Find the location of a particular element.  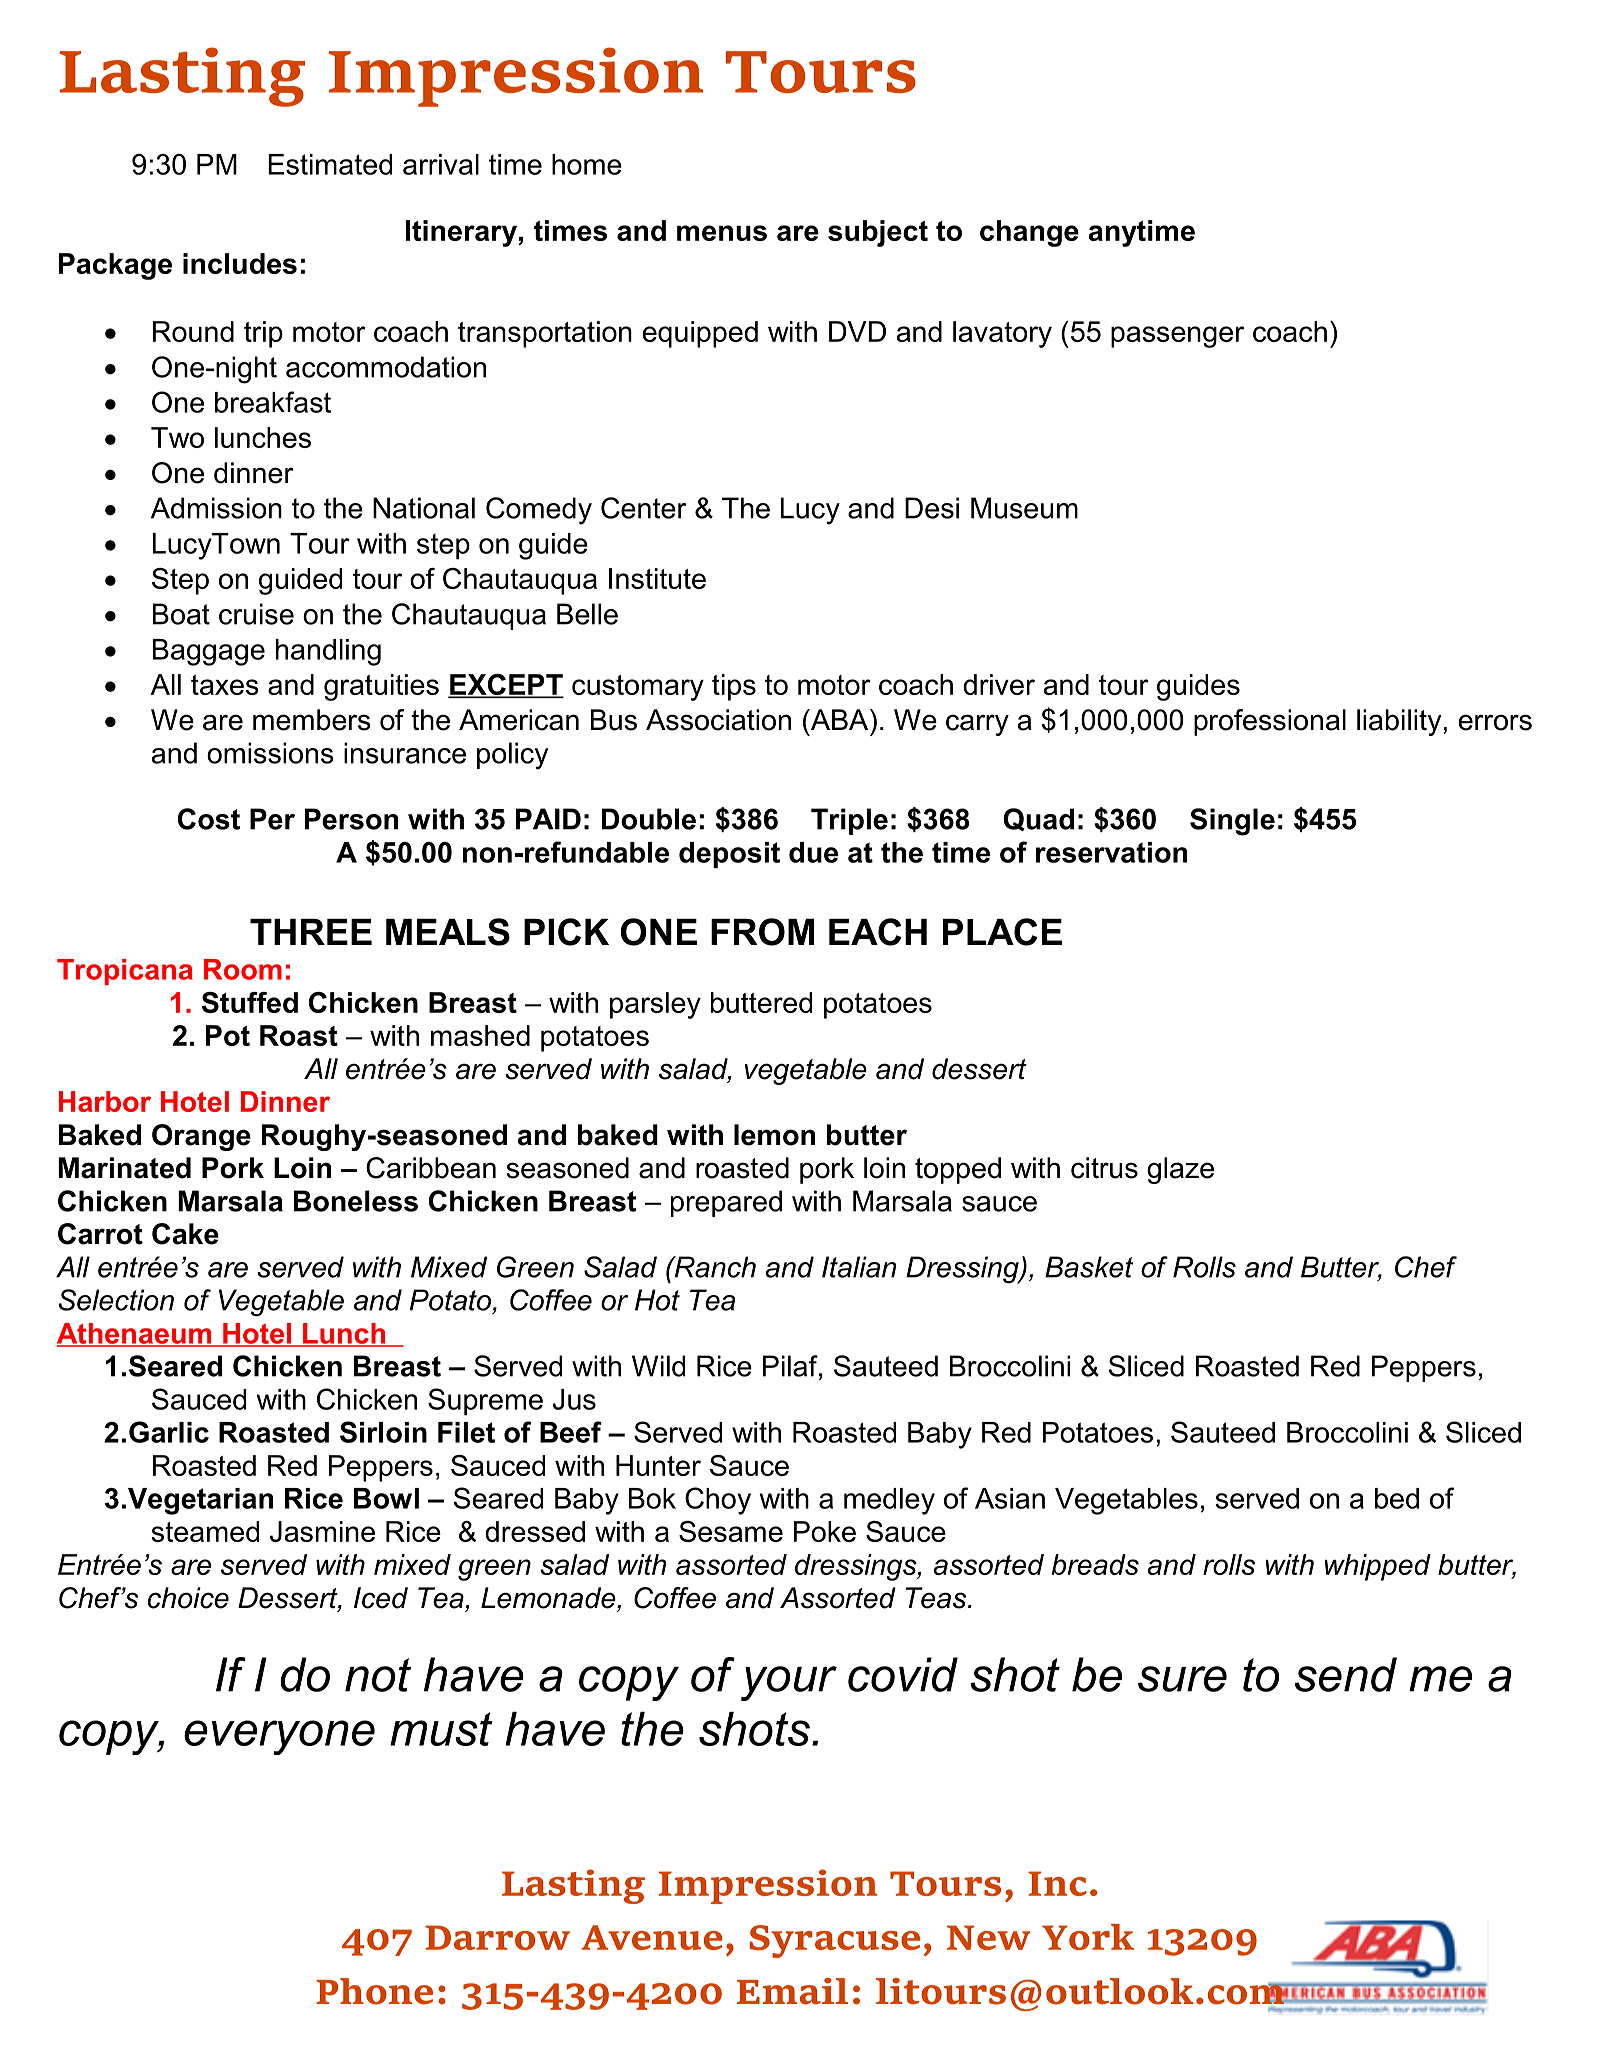

Phone is located at coordinates (374, 1991).
